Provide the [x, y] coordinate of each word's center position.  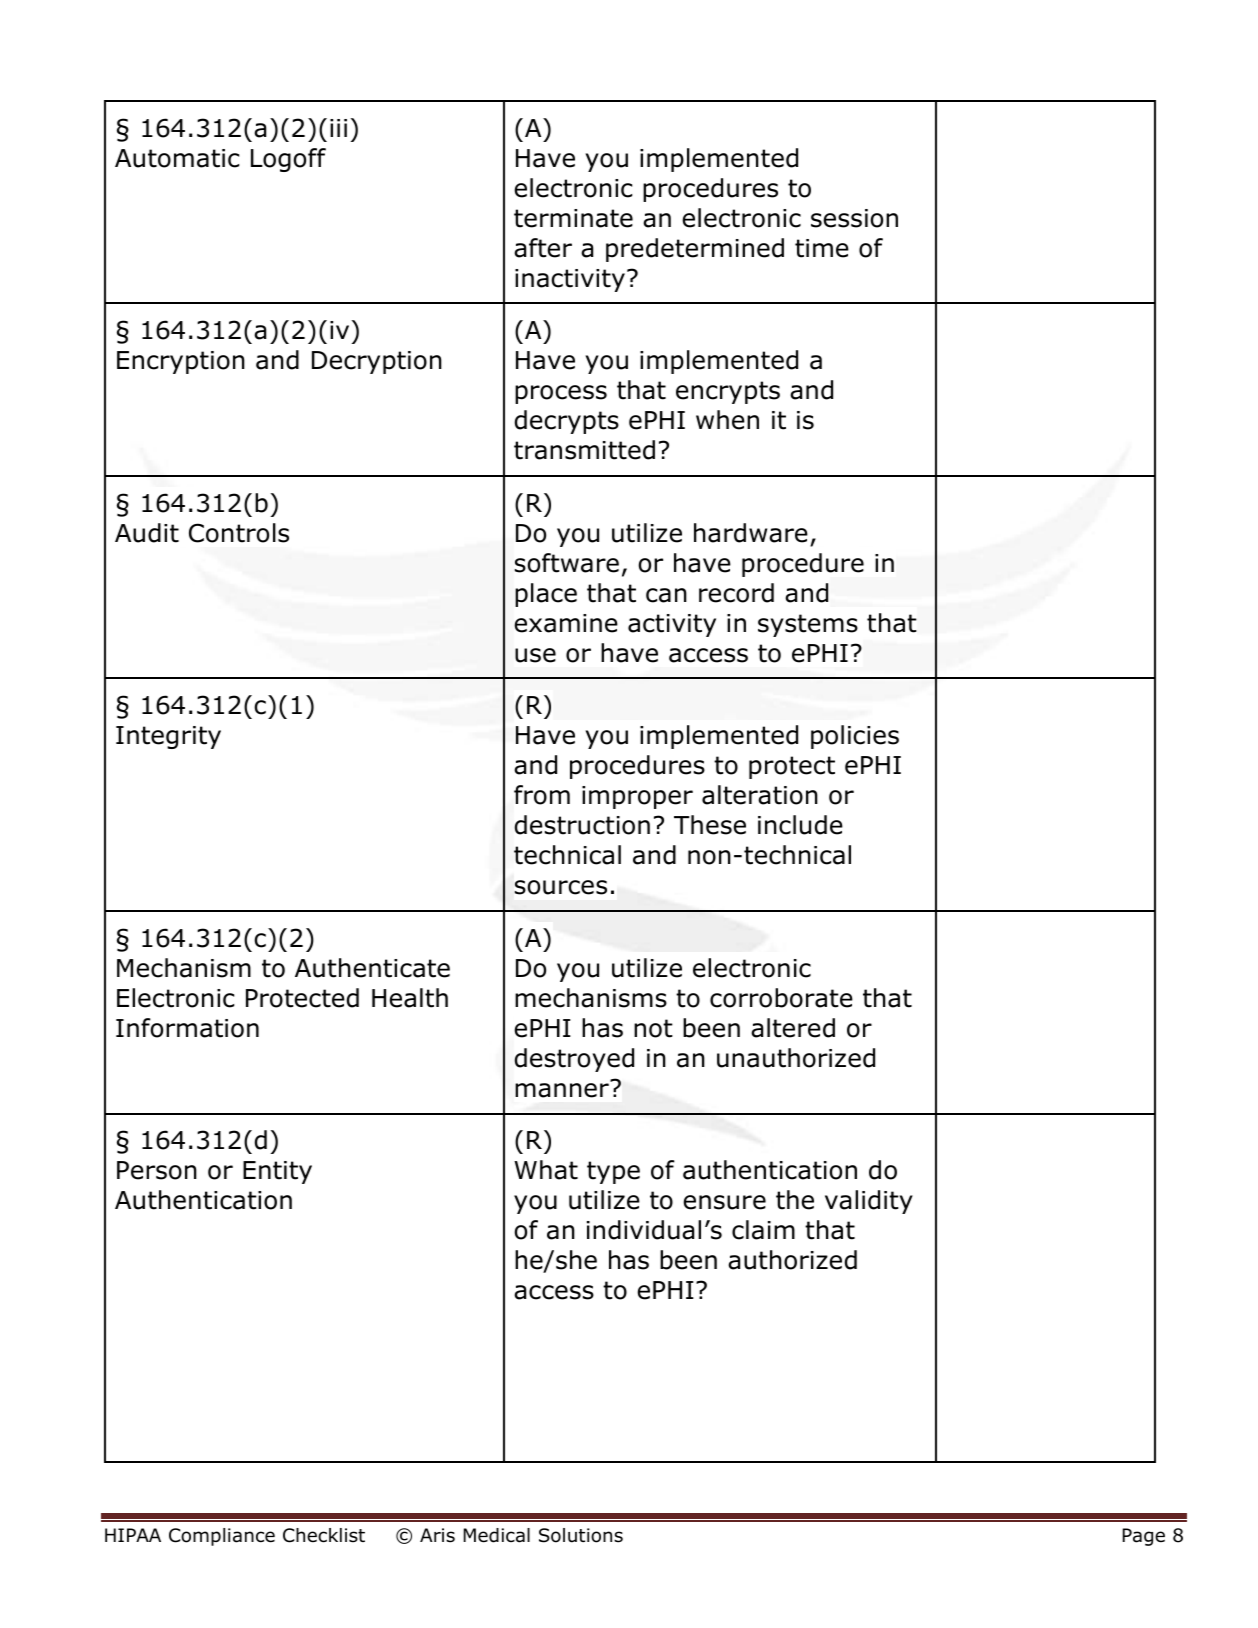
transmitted [584, 450]
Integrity [168, 737]
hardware [751, 533]
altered [793, 1028]
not [653, 1028]
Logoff [288, 160]
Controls [239, 533]
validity [869, 1202]
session [854, 218]
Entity [277, 1172]
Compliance [222, 1537]
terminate [573, 218]
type [613, 1172]
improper [637, 797]
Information [187, 1028]
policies [855, 737]
